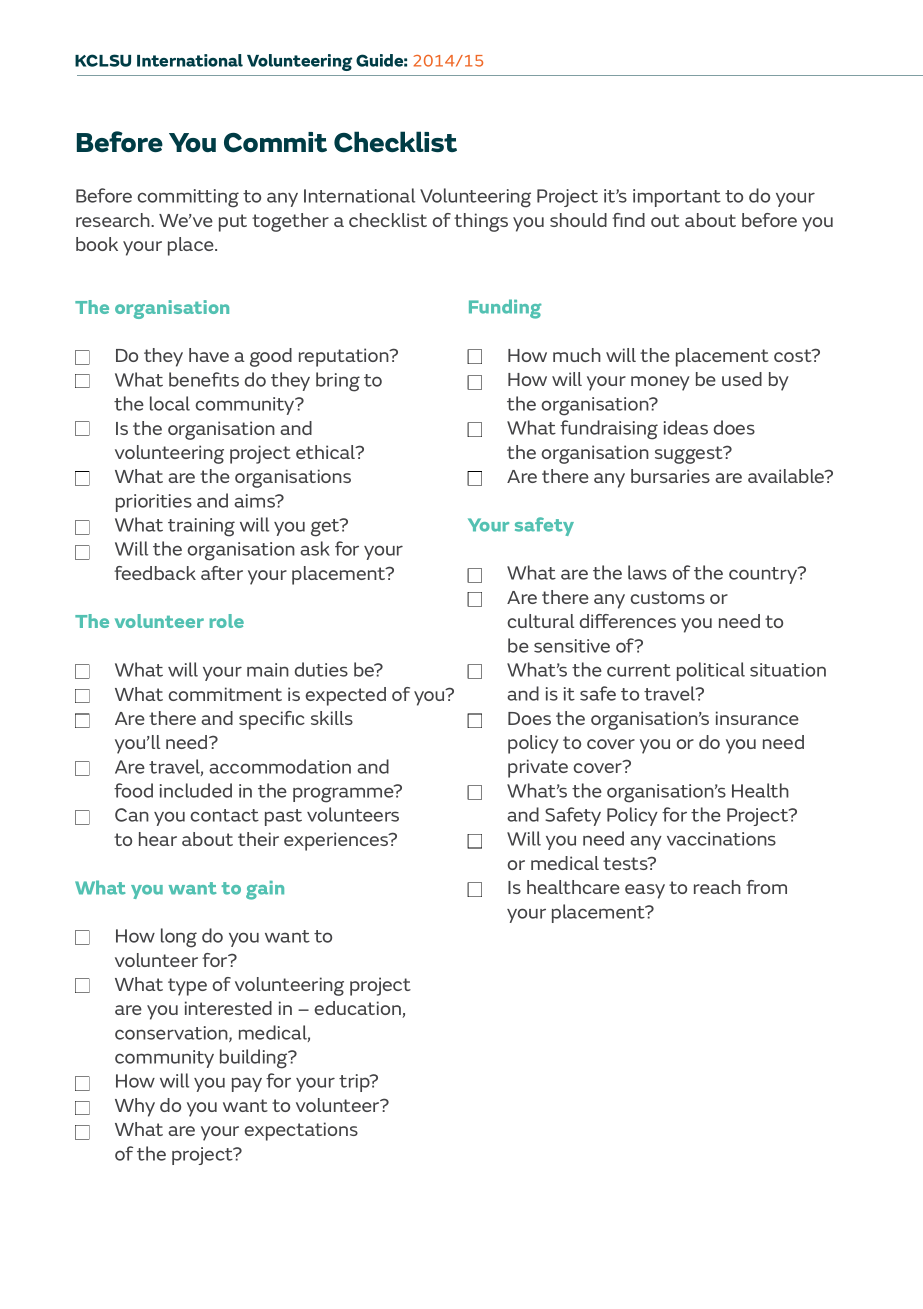 This image has height=1309, width=923. Describe the element at coordinates (135, 1107) in the image. I see `Why` at that location.
